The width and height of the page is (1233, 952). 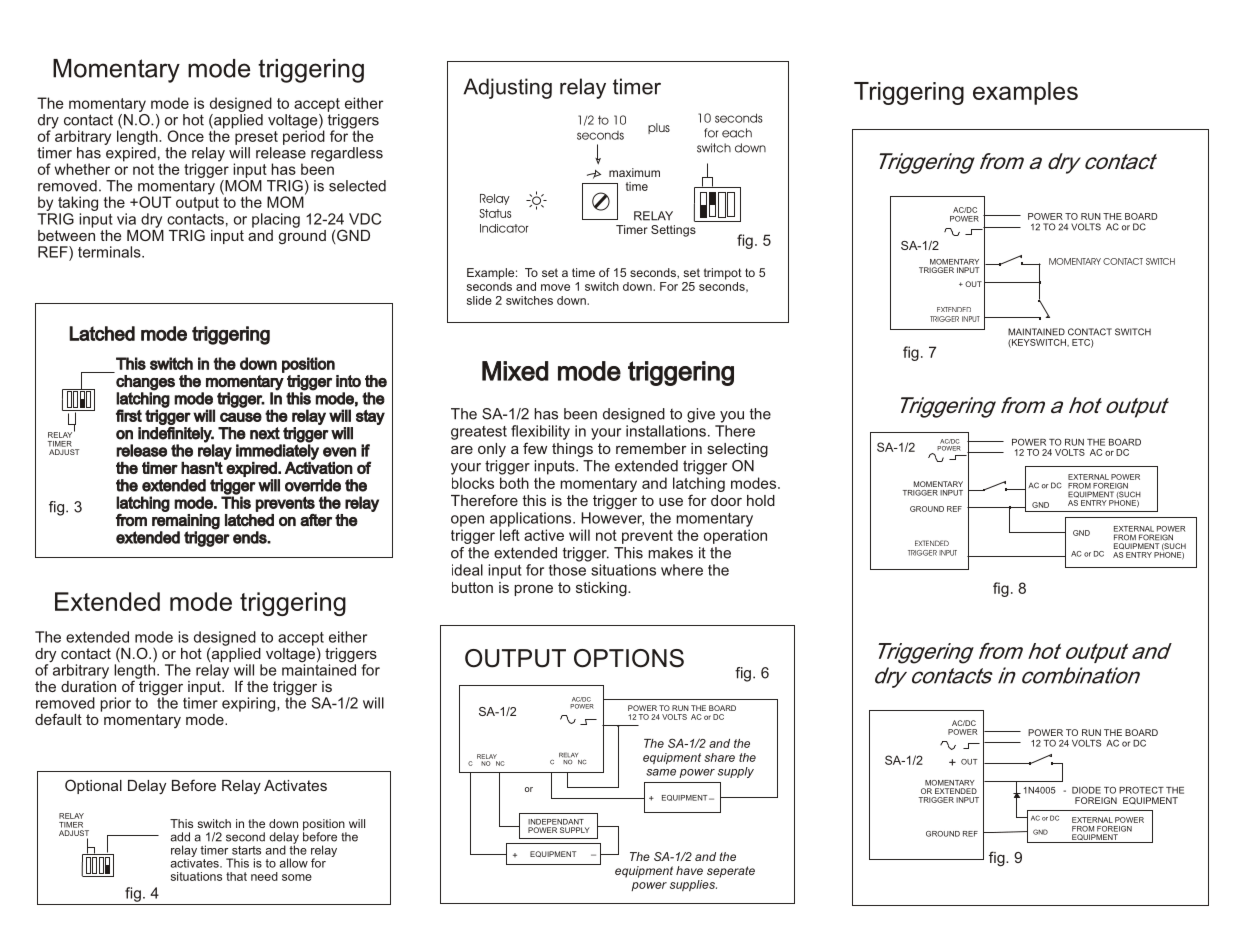 I want to click on that, so click(x=236, y=876).
